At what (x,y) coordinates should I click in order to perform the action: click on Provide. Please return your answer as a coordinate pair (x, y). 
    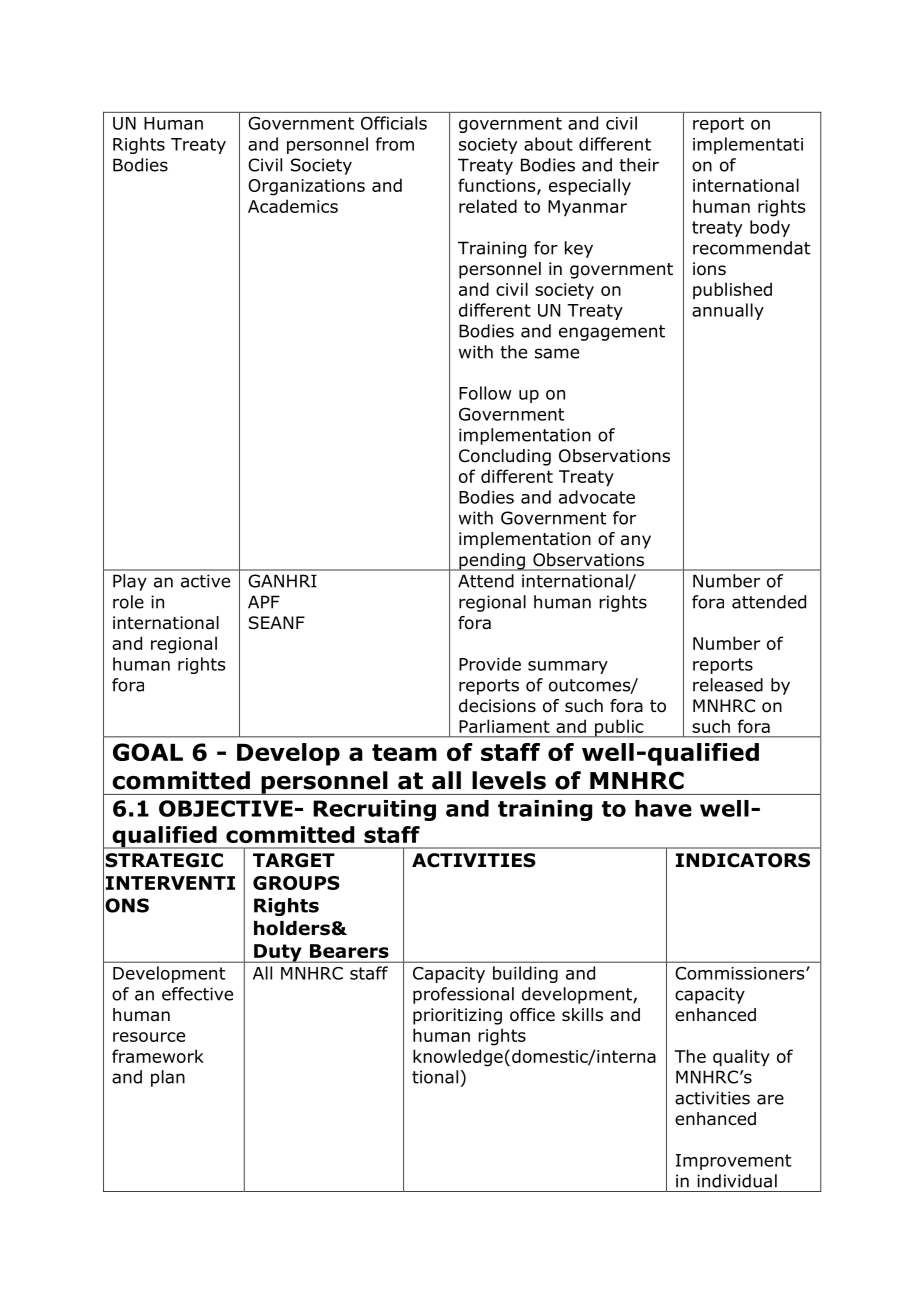
    Looking at the image, I should click on (490, 664).
